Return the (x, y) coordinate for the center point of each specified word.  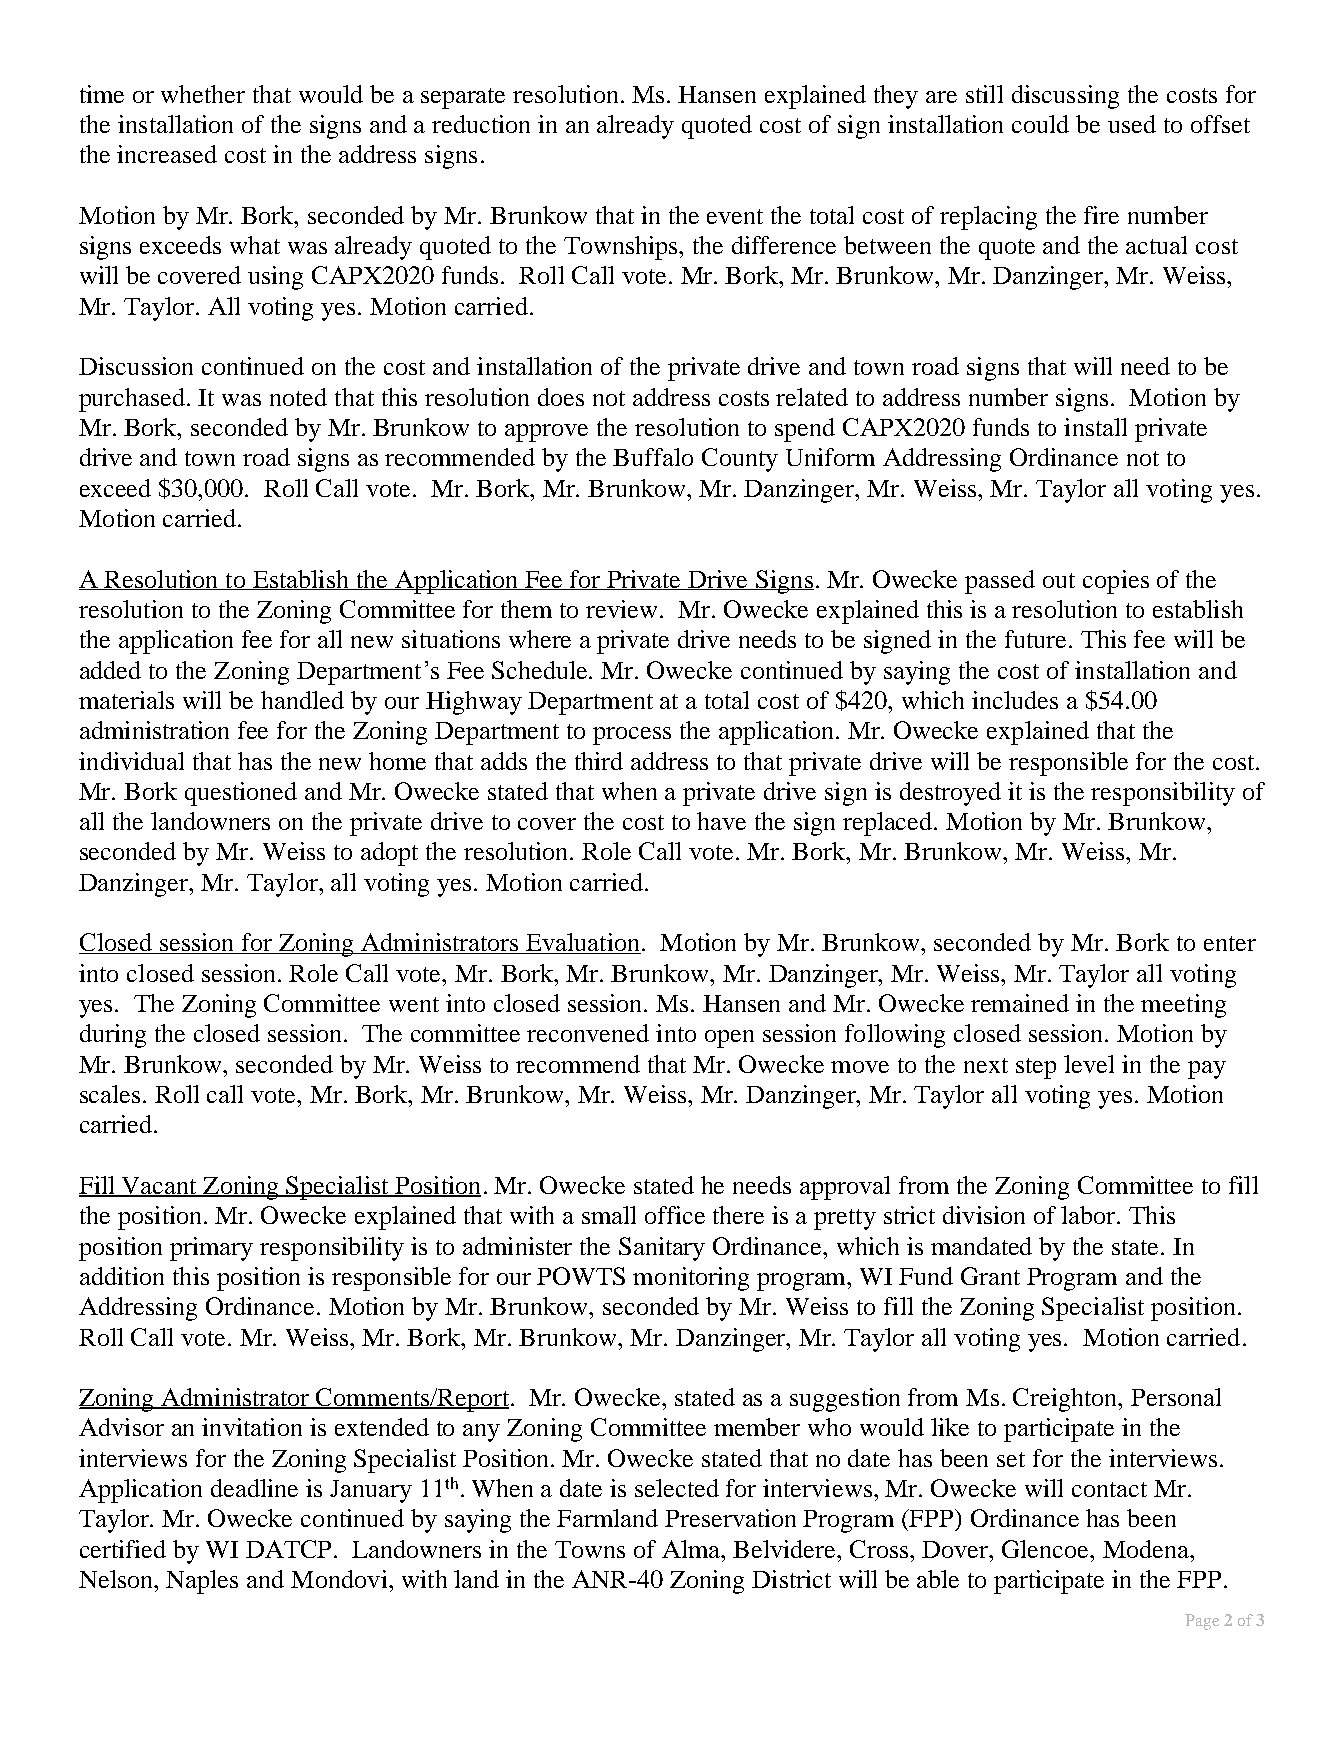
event (735, 216)
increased (167, 154)
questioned (241, 794)
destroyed (950, 794)
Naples (202, 1582)
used (1132, 124)
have (721, 821)
